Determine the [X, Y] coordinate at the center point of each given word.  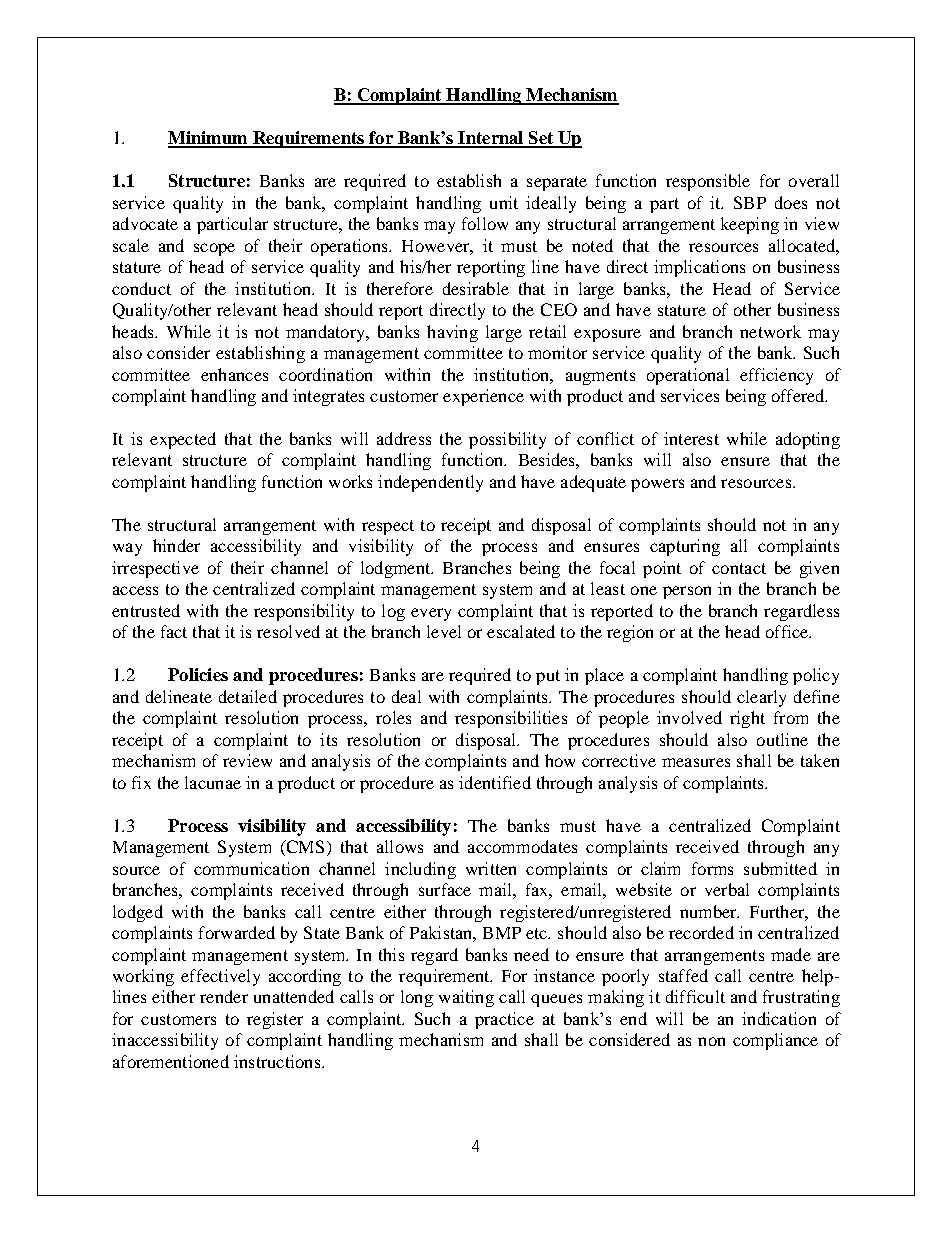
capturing [685, 547]
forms [712, 868]
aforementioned [171, 1061]
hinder [176, 545]
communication [251, 868]
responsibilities [511, 719]
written [491, 868]
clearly [761, 698]
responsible [708, 182]
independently [430, 483]
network [770, 331]
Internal [491, 139]
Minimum [209, 139]
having [452, 333]
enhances [234, 374]
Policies [198, 674]
